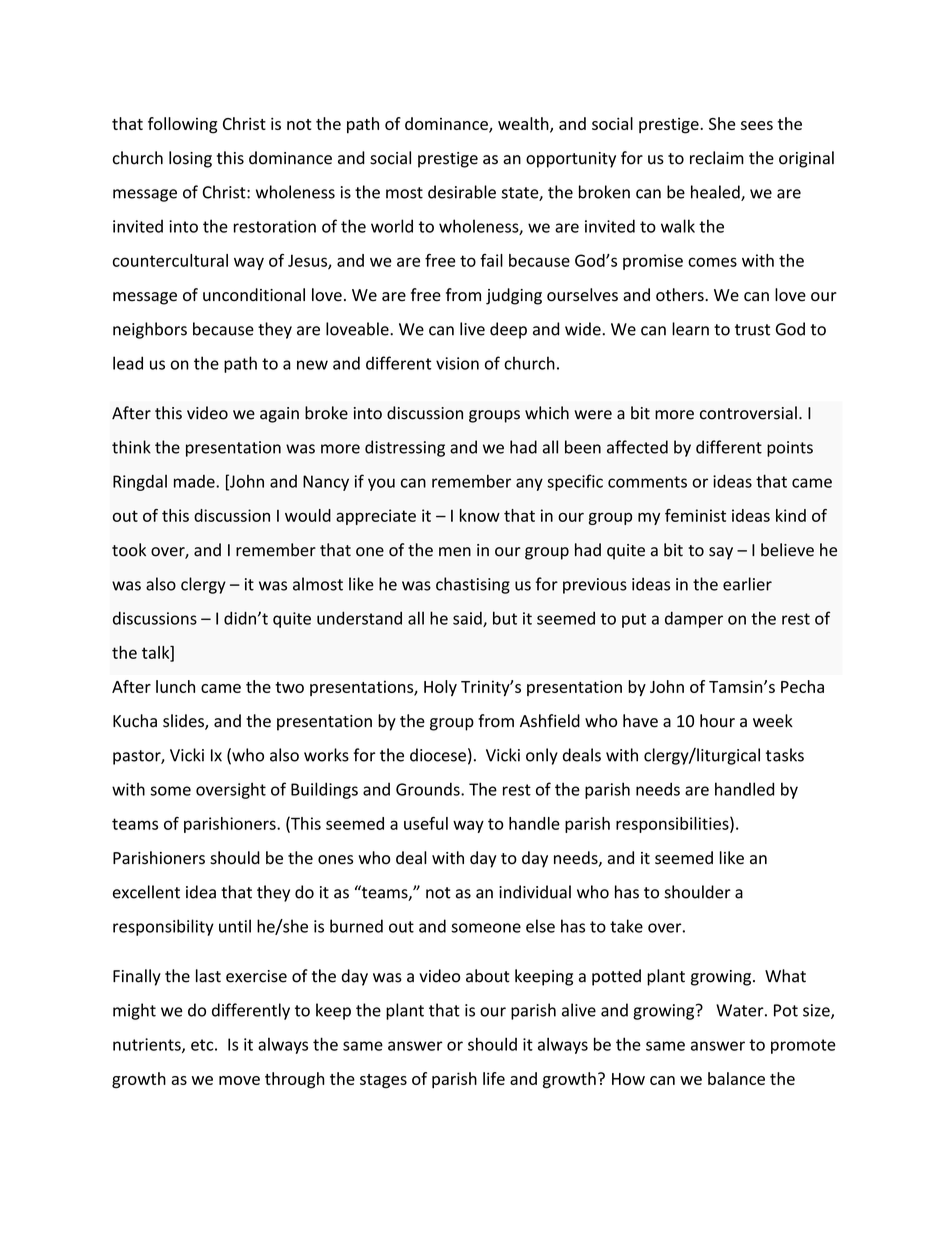 This page has width=952, height=1233. Describe the element at coordinates (157, 653) in the page. I see `talk` at that location.
